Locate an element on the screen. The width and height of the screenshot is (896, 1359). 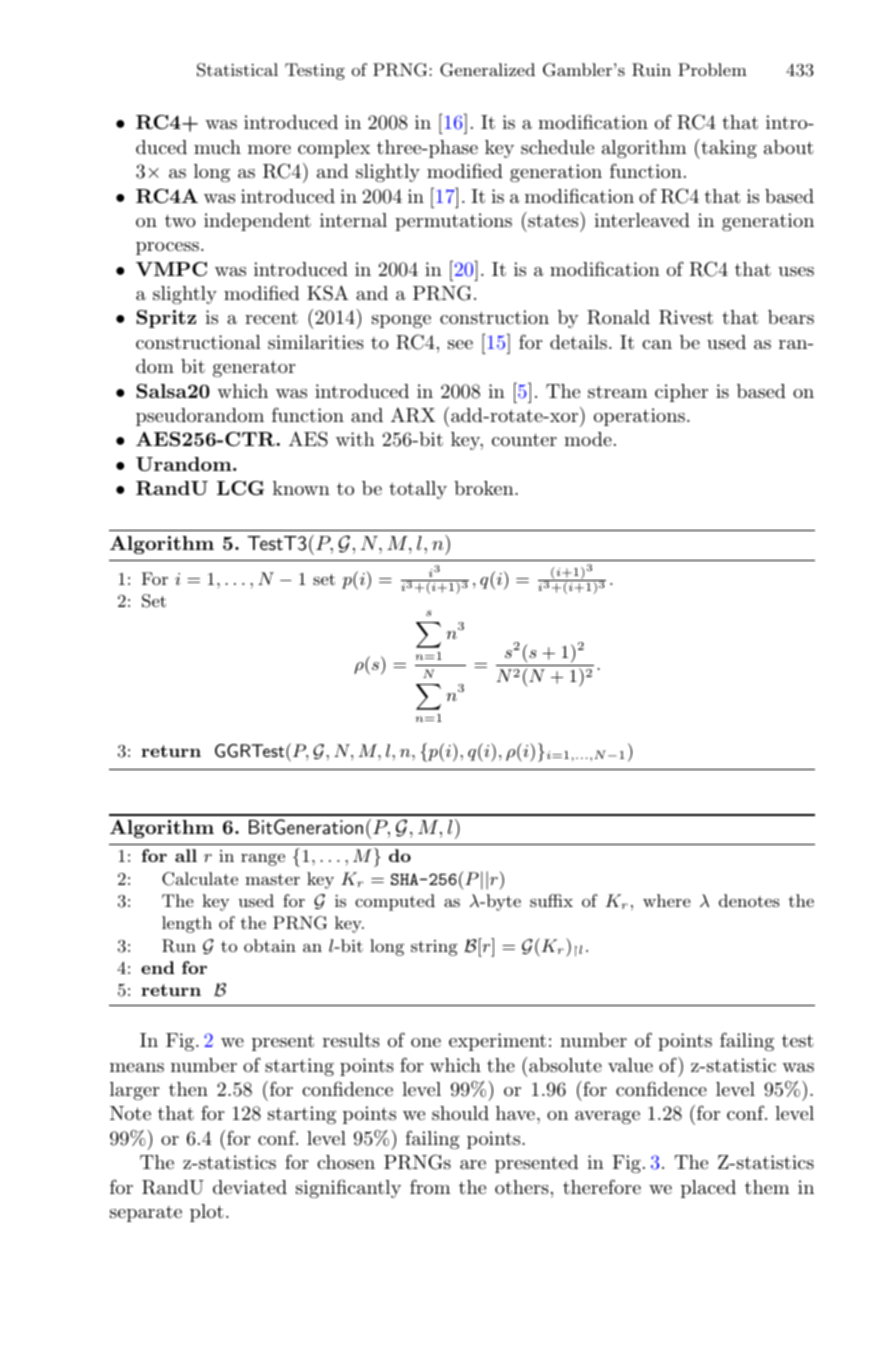
mode is located at coordinates (588, 439).
